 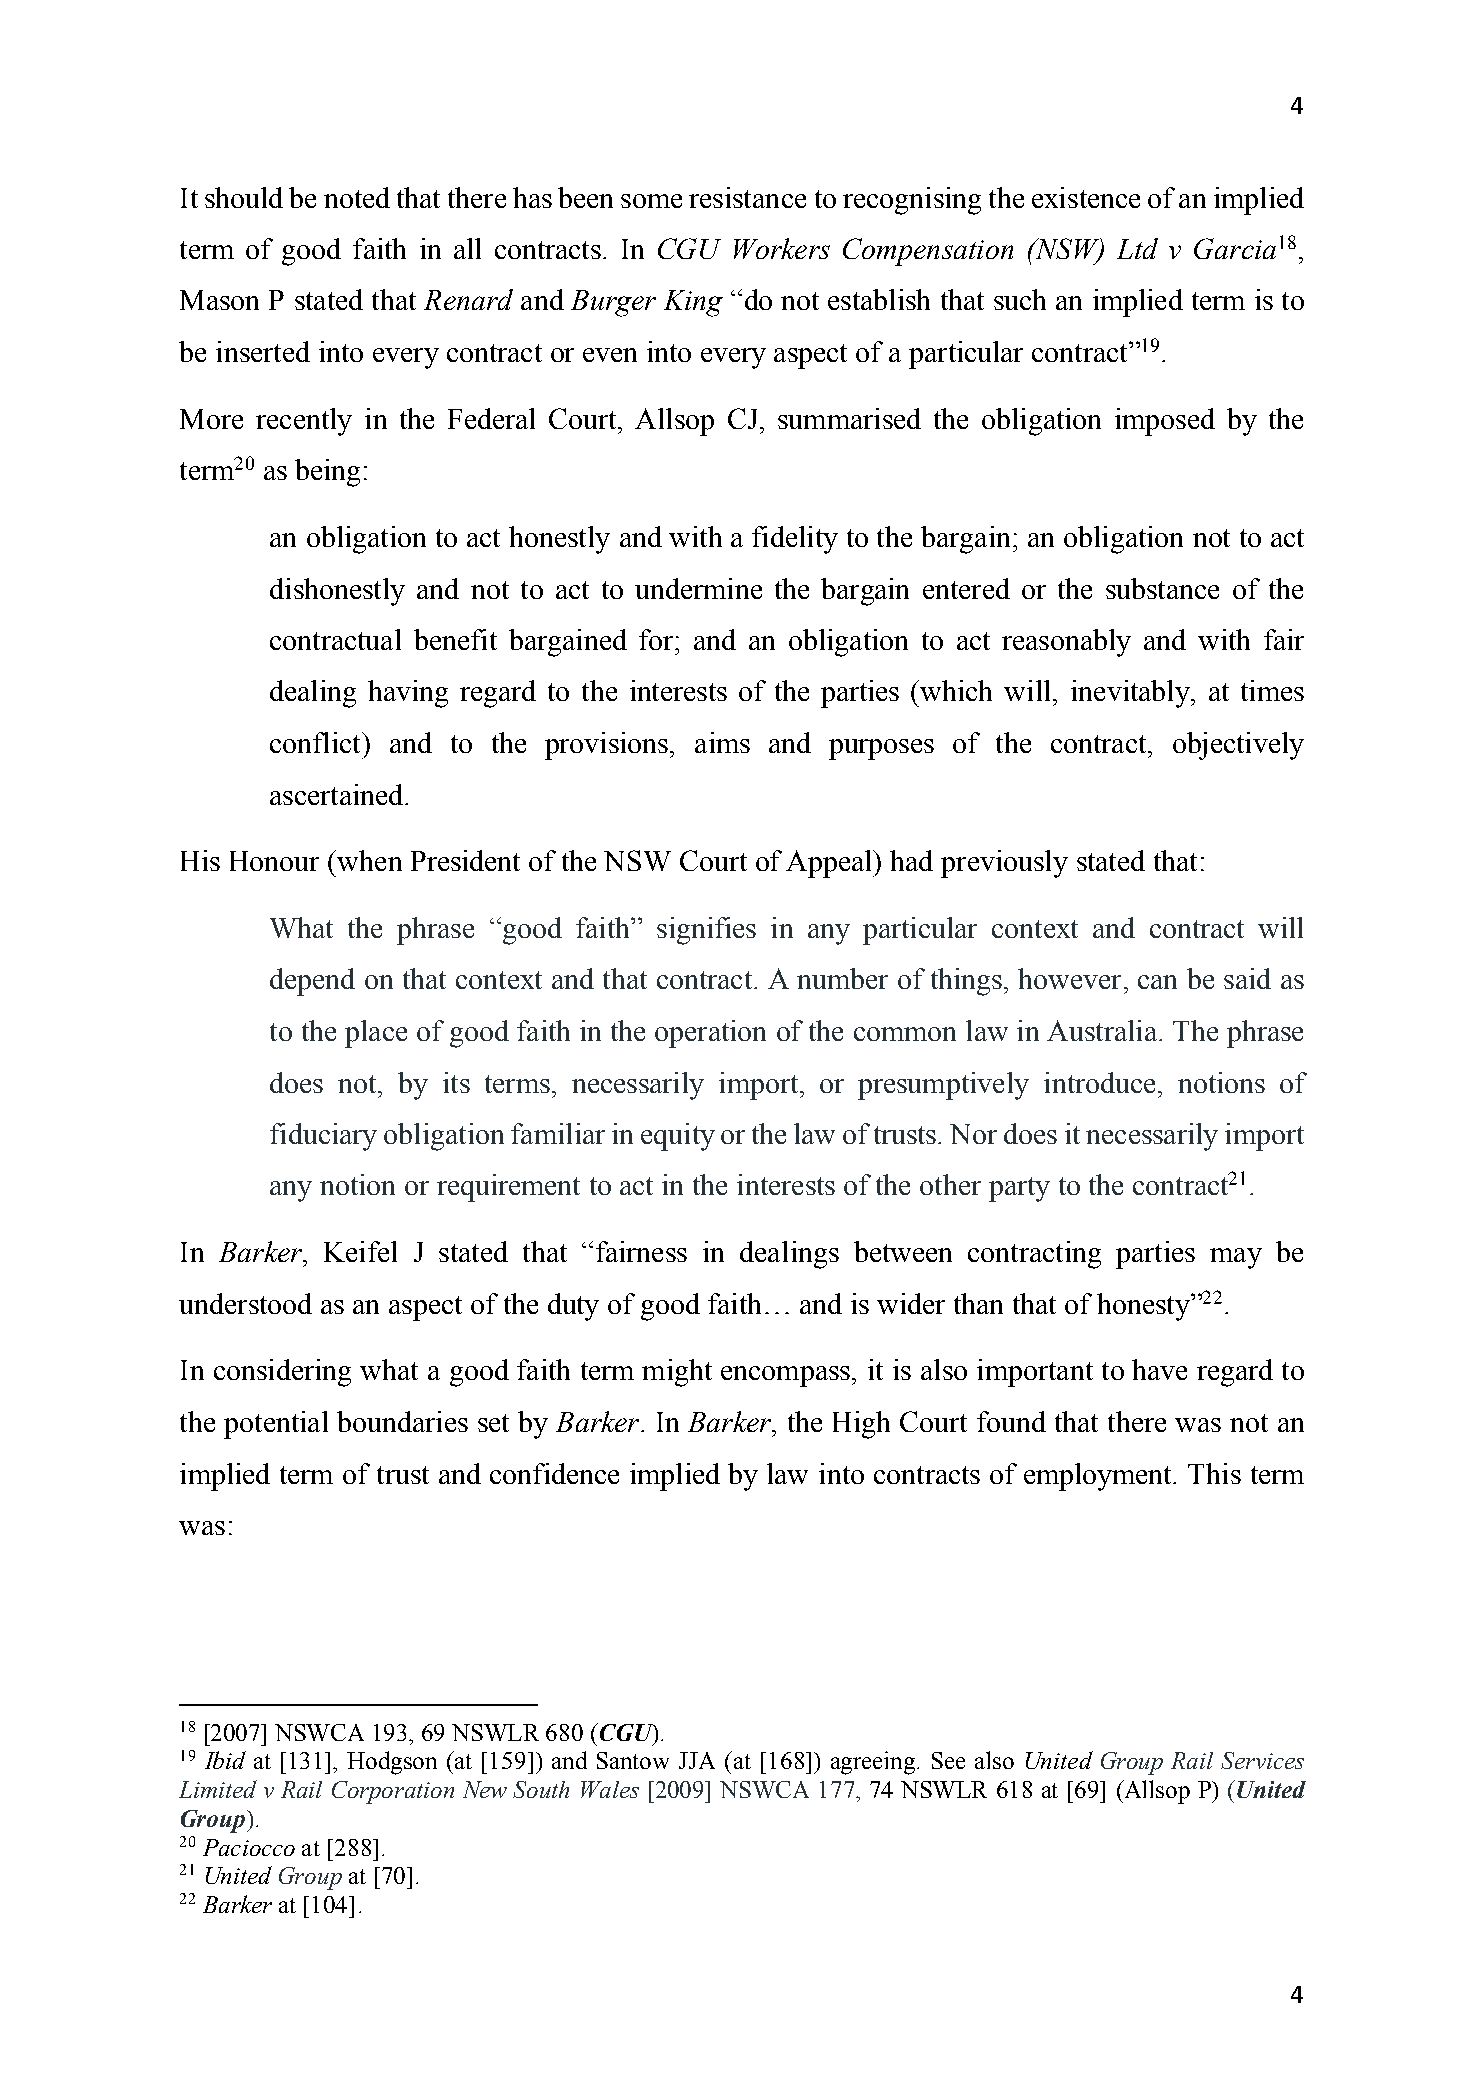 What do you see at coordinates (1236, 1258) in the screenshot?
I see `may` at bounding box center [1236, 1258].
